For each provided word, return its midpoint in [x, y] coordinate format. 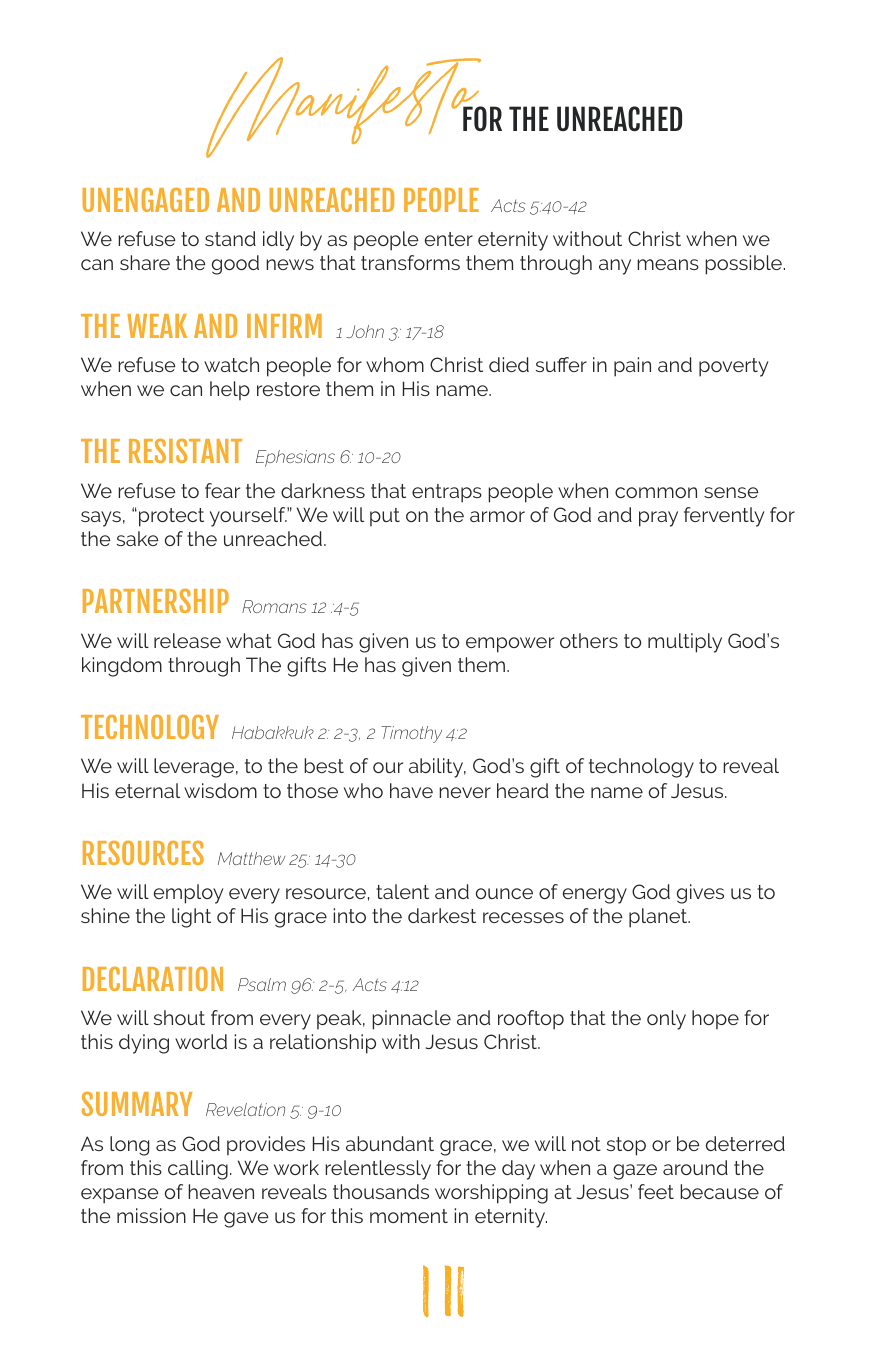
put [385, 517]
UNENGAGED [145, 200]
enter [449, 239]
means [668, 264]
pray [658, 519]
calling [198, 1170]
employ [188, 894]
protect [171, 517]
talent [402, 891]
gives [700, 894]
